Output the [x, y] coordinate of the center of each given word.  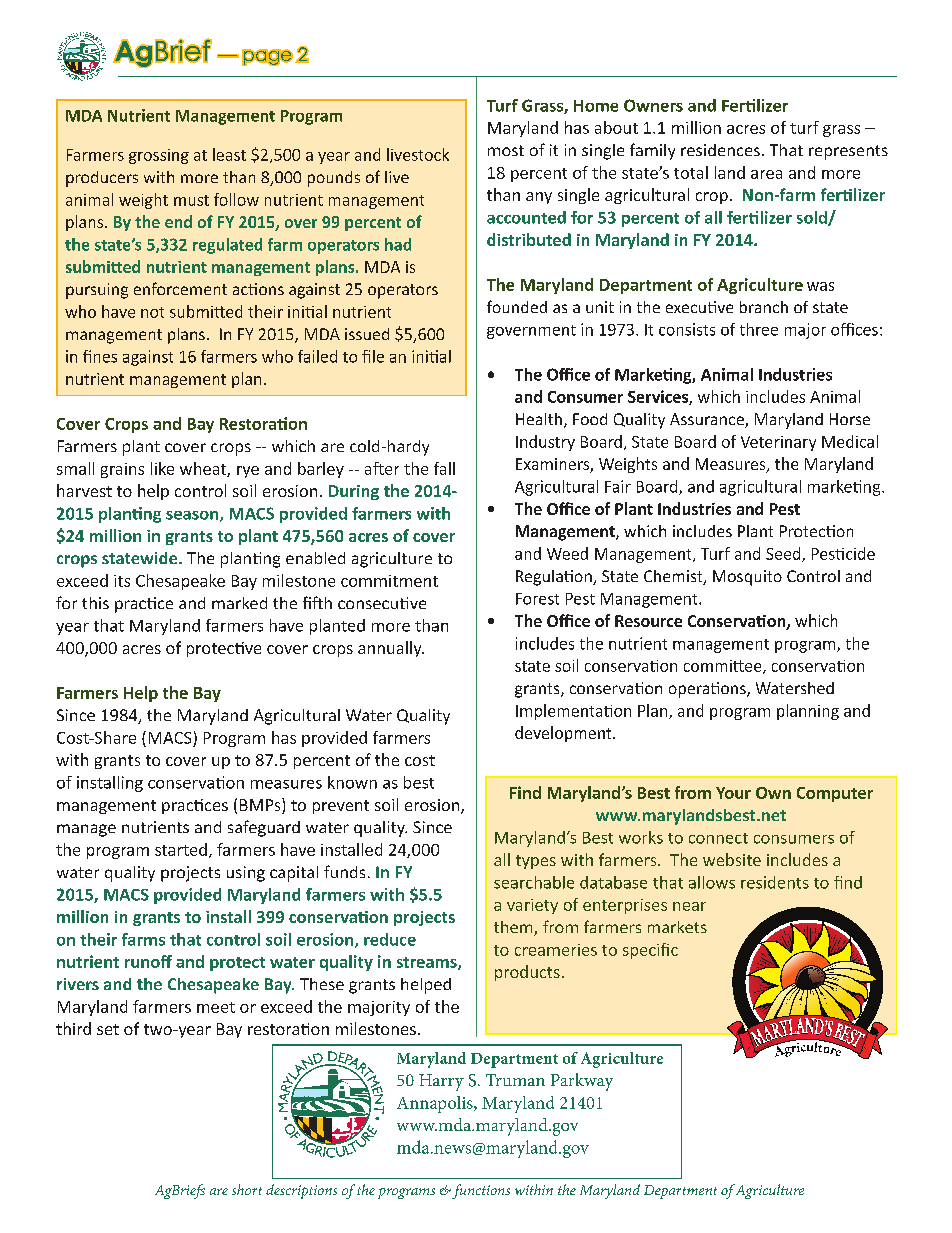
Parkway [582, 1082]
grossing [159, 156]
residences [720, 150]
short [247, 1189]
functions [480, 1191]
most [506, 150]
